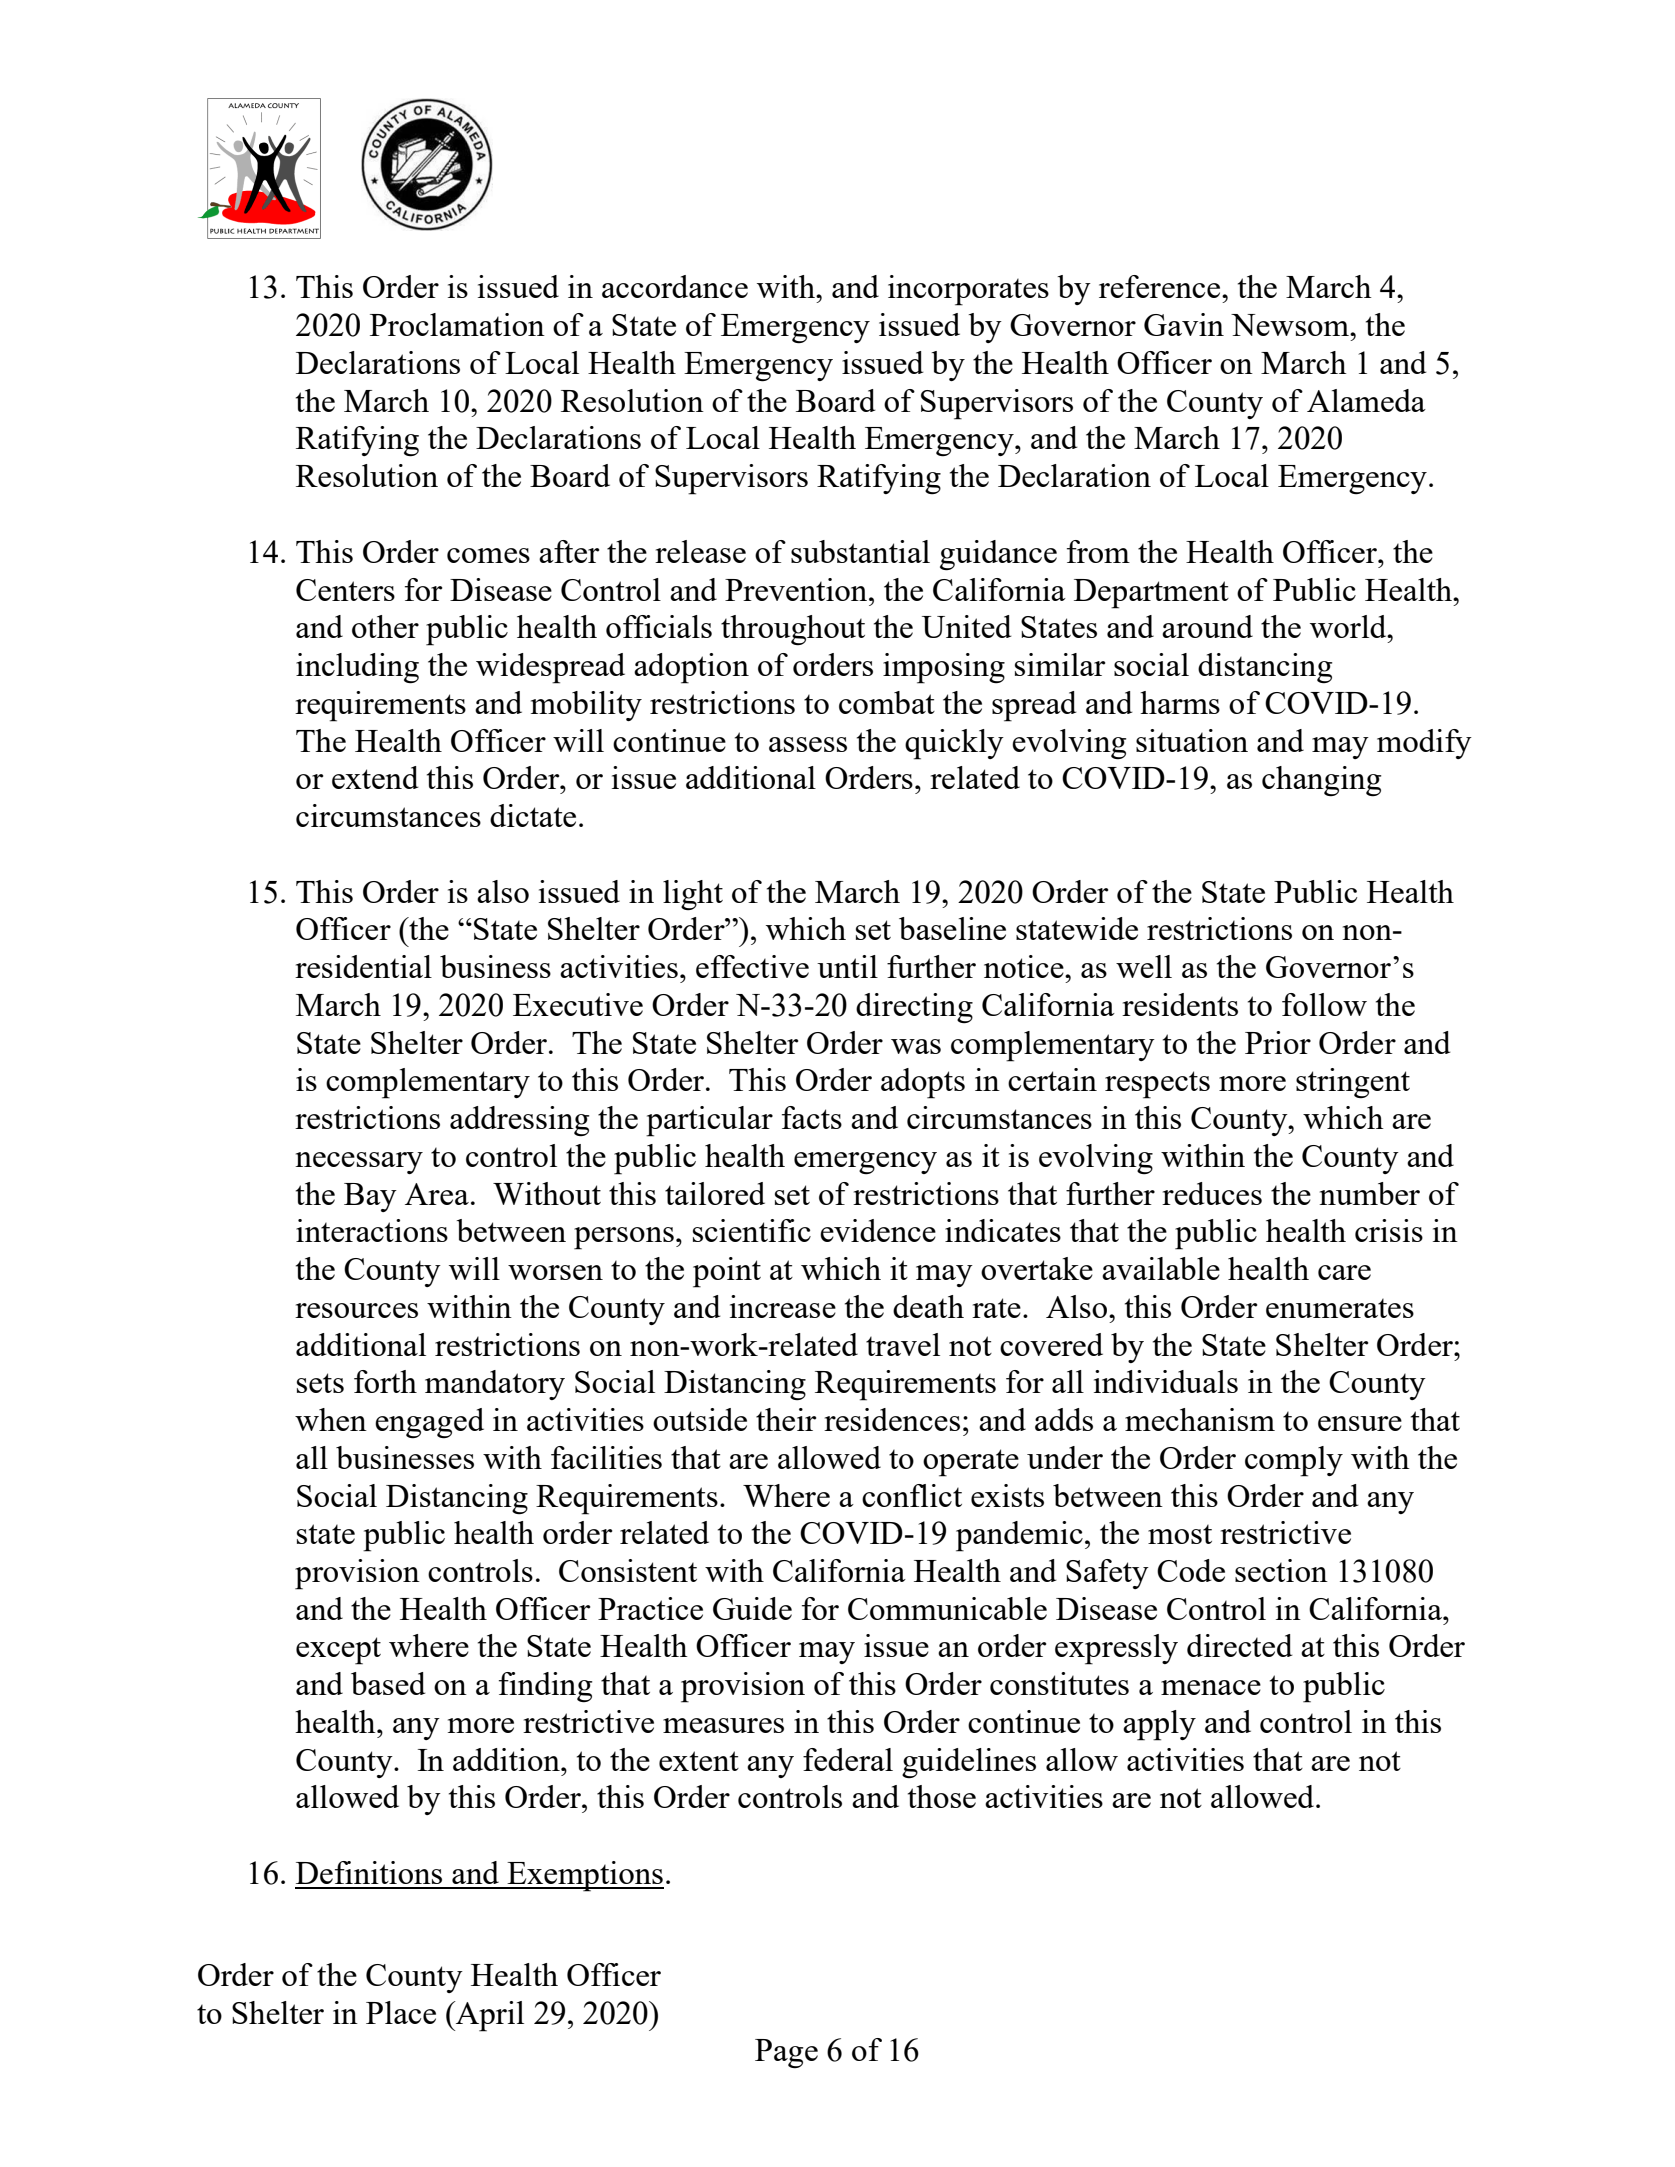 The image size is (1675, 2167). What do you see at coordinates (914, 1008) in the document?
I see `directing` at bounding box center [914, 1008].
